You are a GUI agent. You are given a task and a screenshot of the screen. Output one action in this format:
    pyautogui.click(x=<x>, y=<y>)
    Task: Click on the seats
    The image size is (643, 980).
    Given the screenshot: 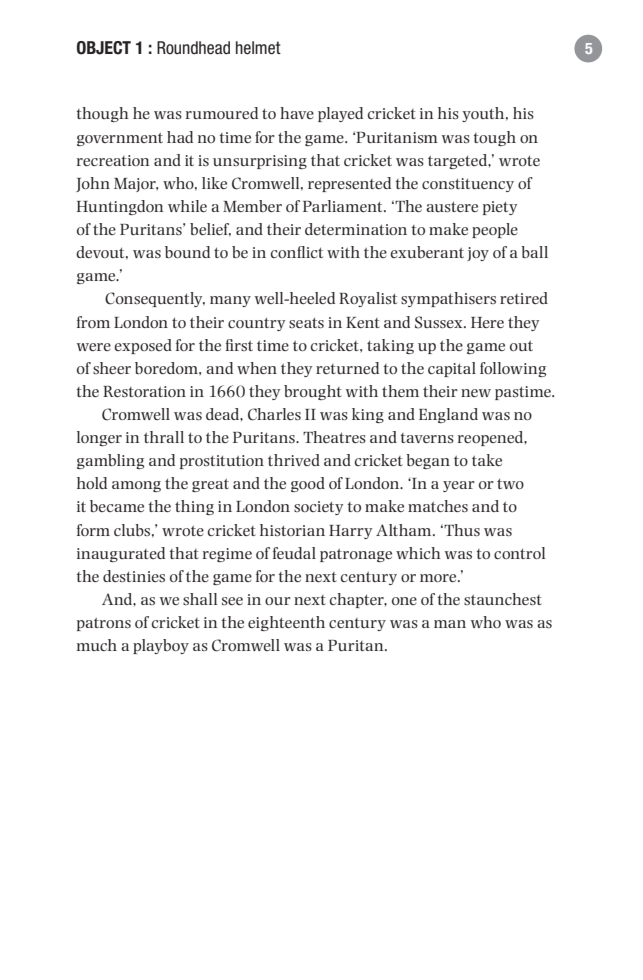 What is the action you would take?
    pyautogui.click(x=306, y=322)
